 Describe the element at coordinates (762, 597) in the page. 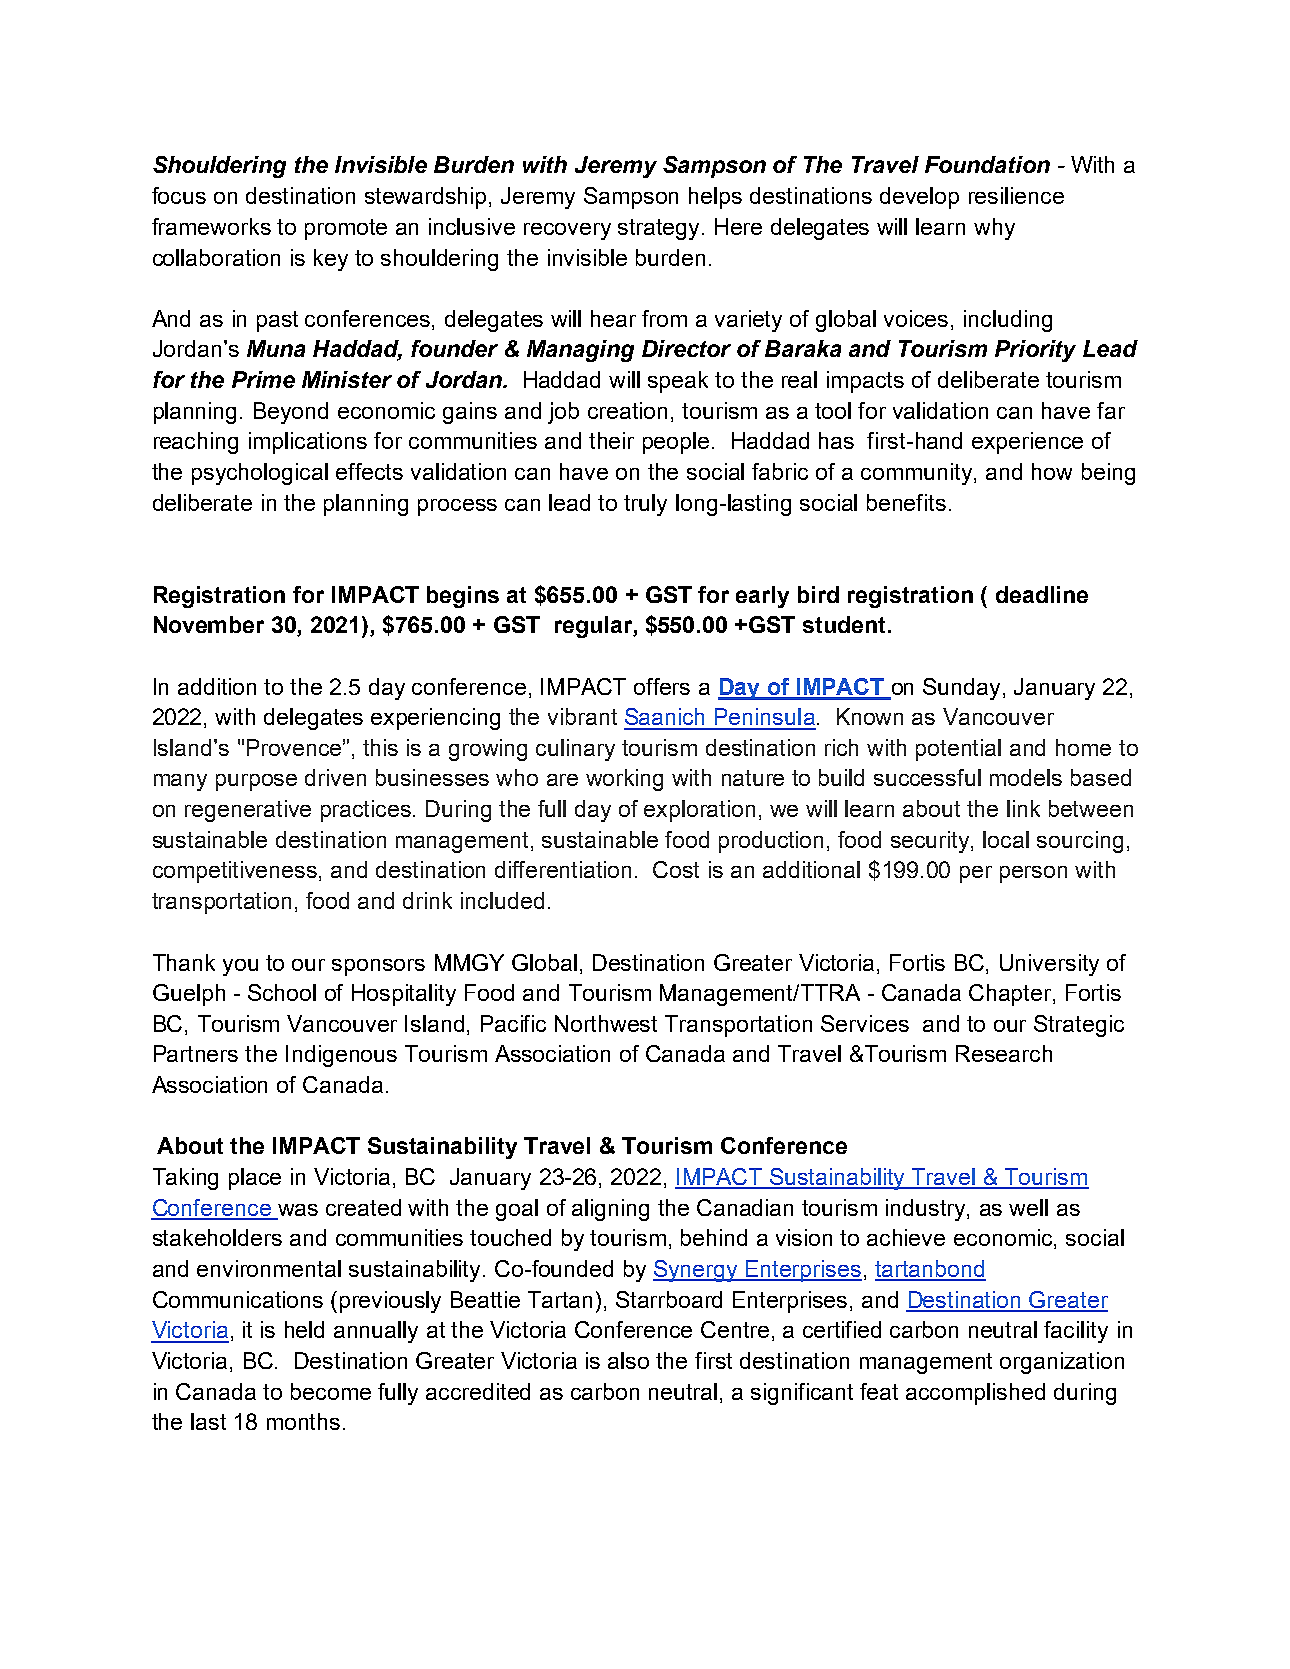

I see `early` at that location.
